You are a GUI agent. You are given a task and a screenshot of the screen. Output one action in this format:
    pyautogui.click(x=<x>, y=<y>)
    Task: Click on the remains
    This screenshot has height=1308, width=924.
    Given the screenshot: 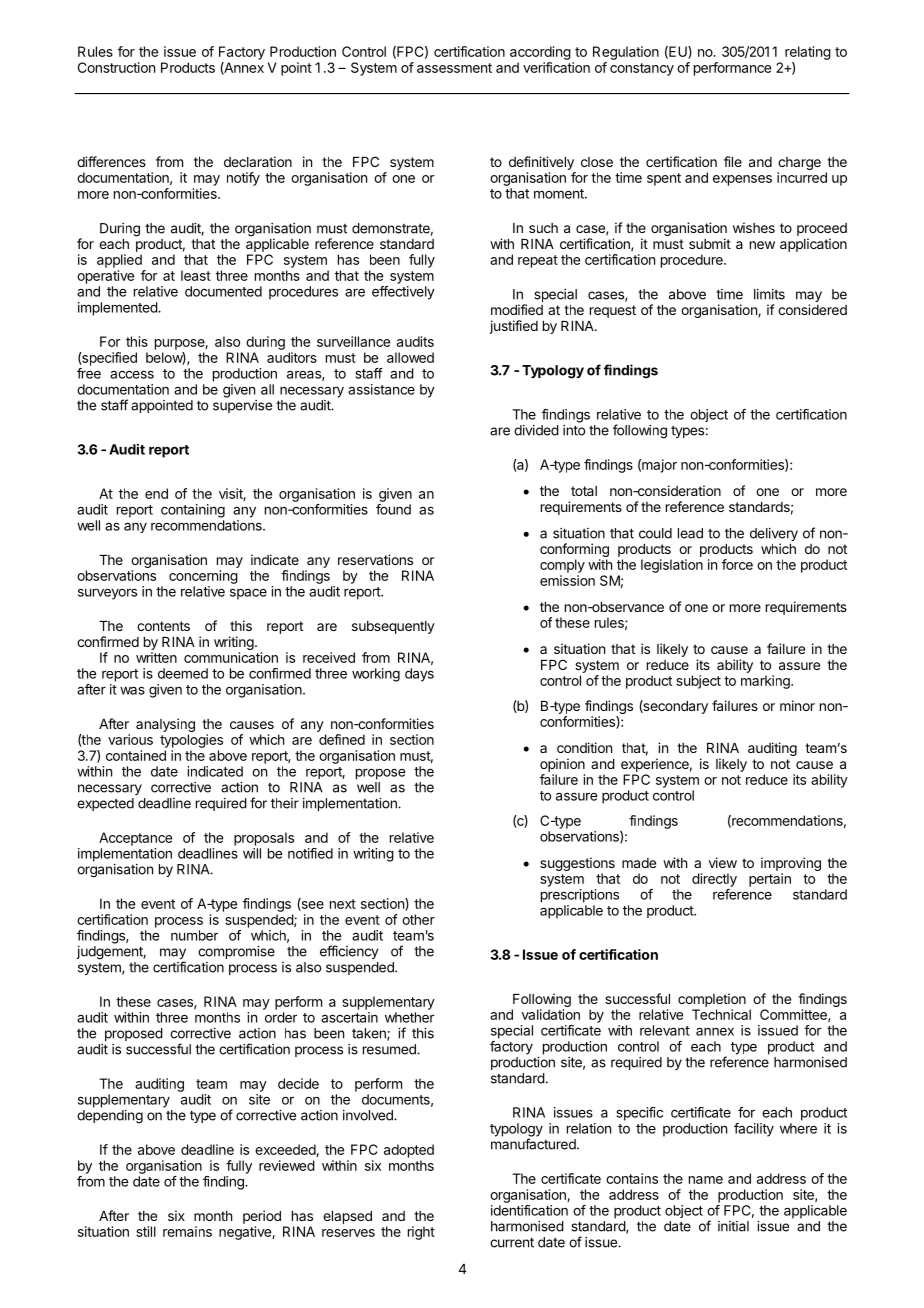 What is the action you would take?
    pyautogui.click(x=187, y=1231)
